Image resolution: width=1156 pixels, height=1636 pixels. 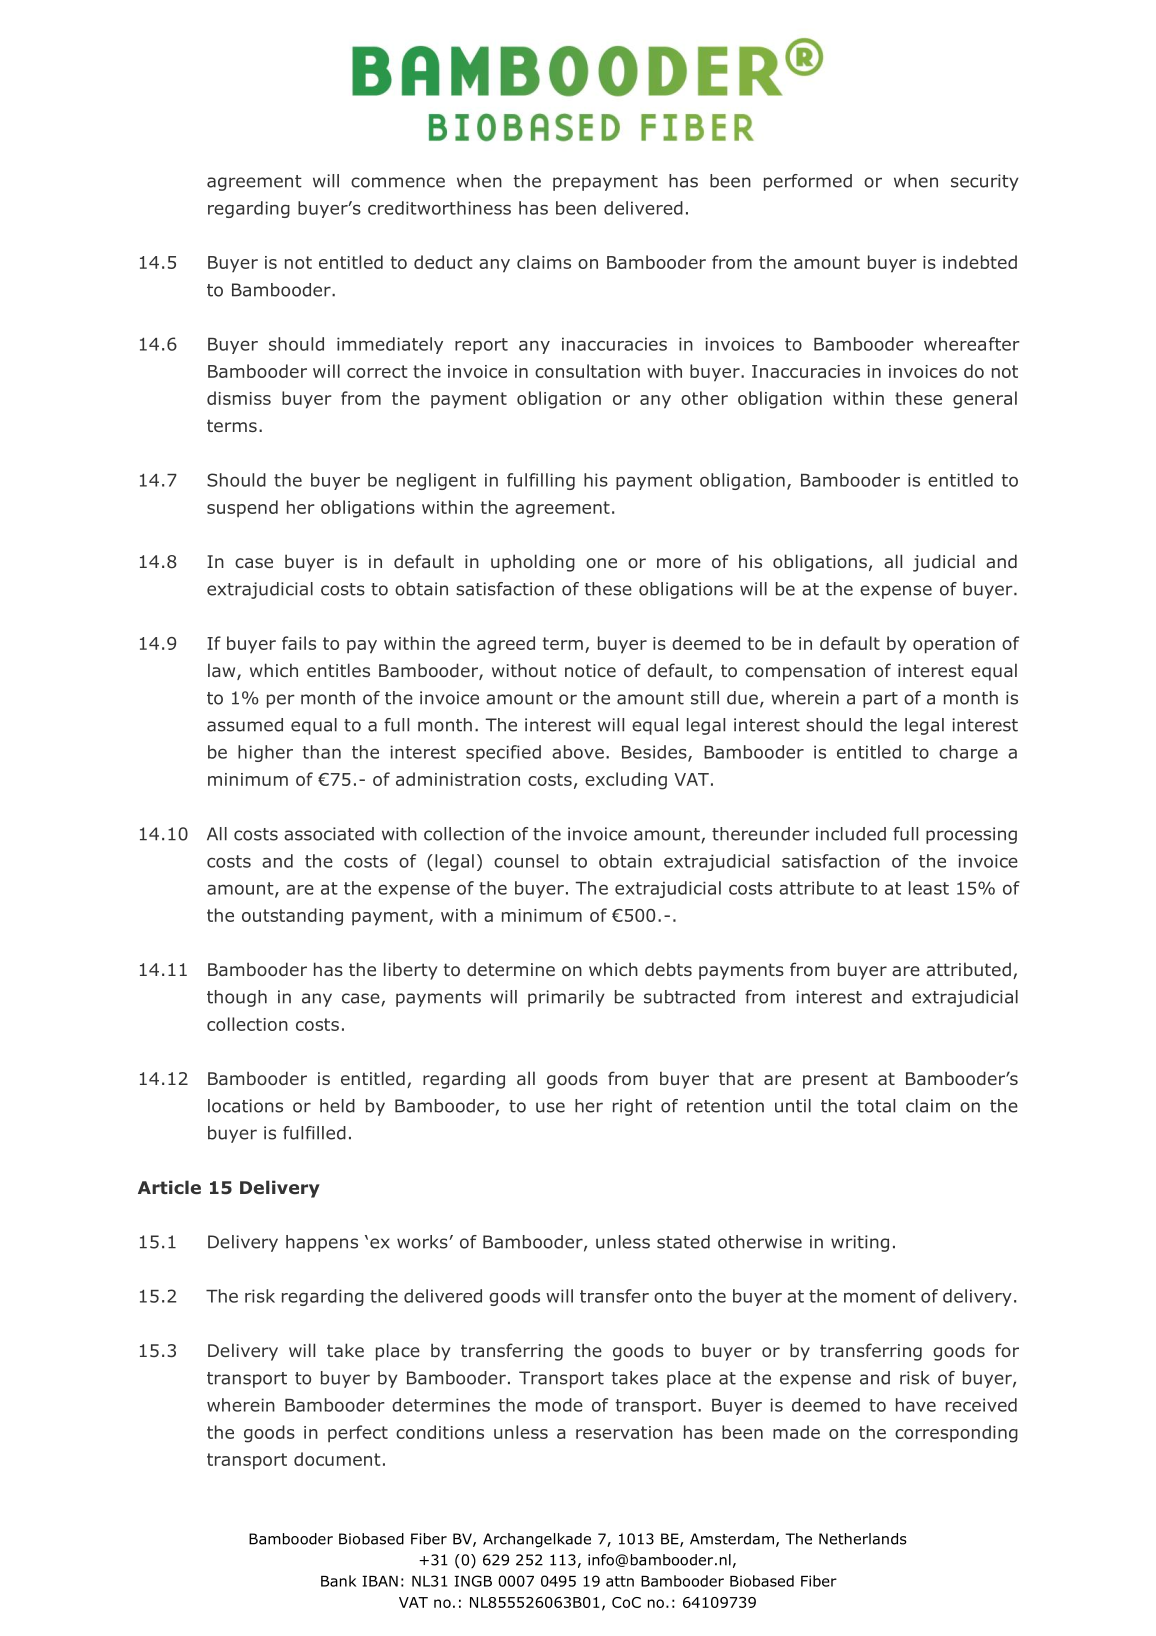 What do you see at coordinates (954, 645) in the screenshot?
I see `operation` at bounding box center [954, 645].
